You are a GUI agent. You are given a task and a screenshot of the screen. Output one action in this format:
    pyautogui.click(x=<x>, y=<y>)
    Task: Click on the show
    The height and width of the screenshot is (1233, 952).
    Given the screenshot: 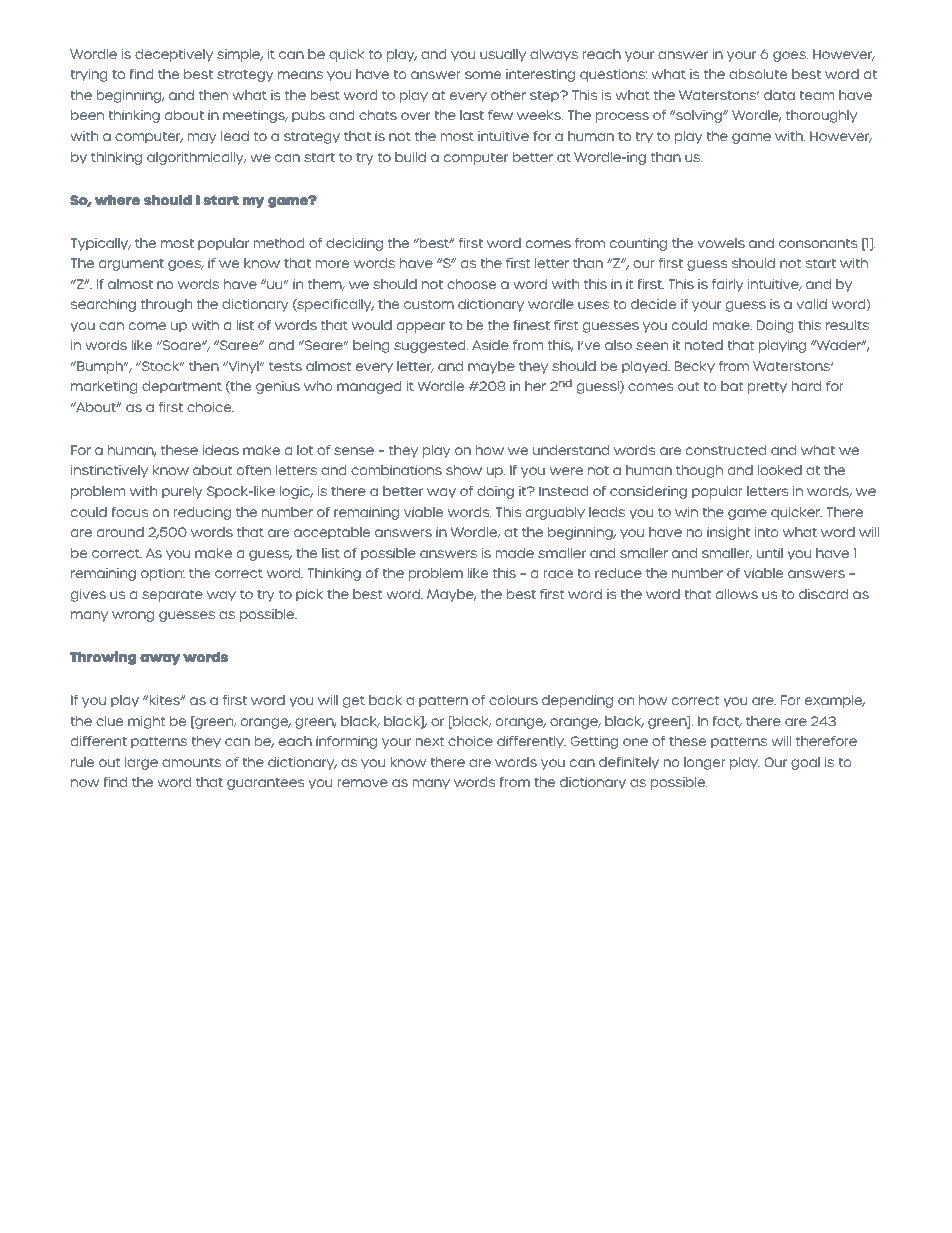 What is the action you would take?
    pyautogui.click(x=464, y=470)
